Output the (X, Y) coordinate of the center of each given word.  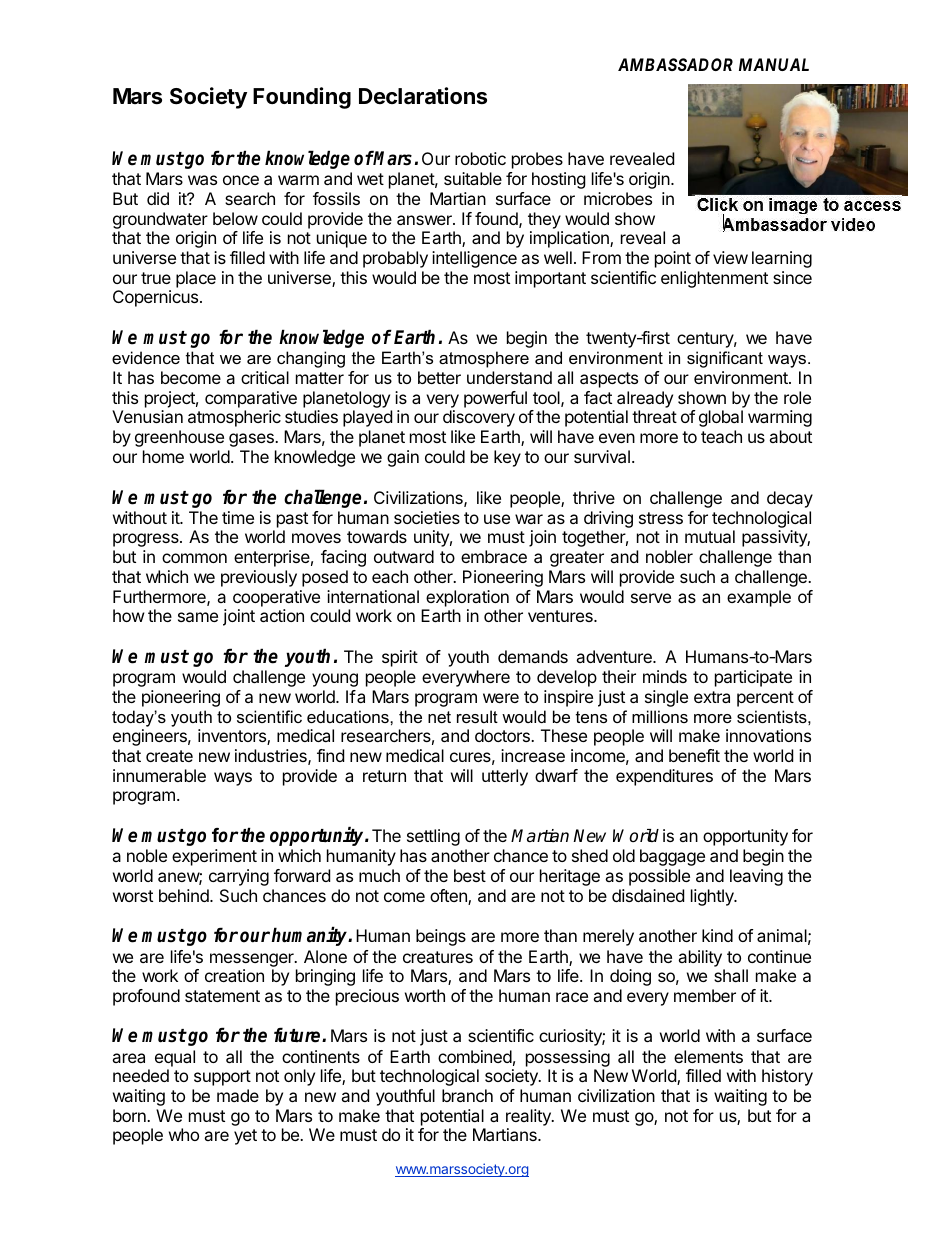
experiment (214, 857)
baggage (672, 857)
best (470, 875)
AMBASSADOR (675, 64)
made (238, 1095)
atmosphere (484, 359)
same (198, 617)
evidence (146, 357)
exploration (467, 598)
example (759, 598)
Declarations (423, 96)
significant (725, 359)
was (202, 180)
